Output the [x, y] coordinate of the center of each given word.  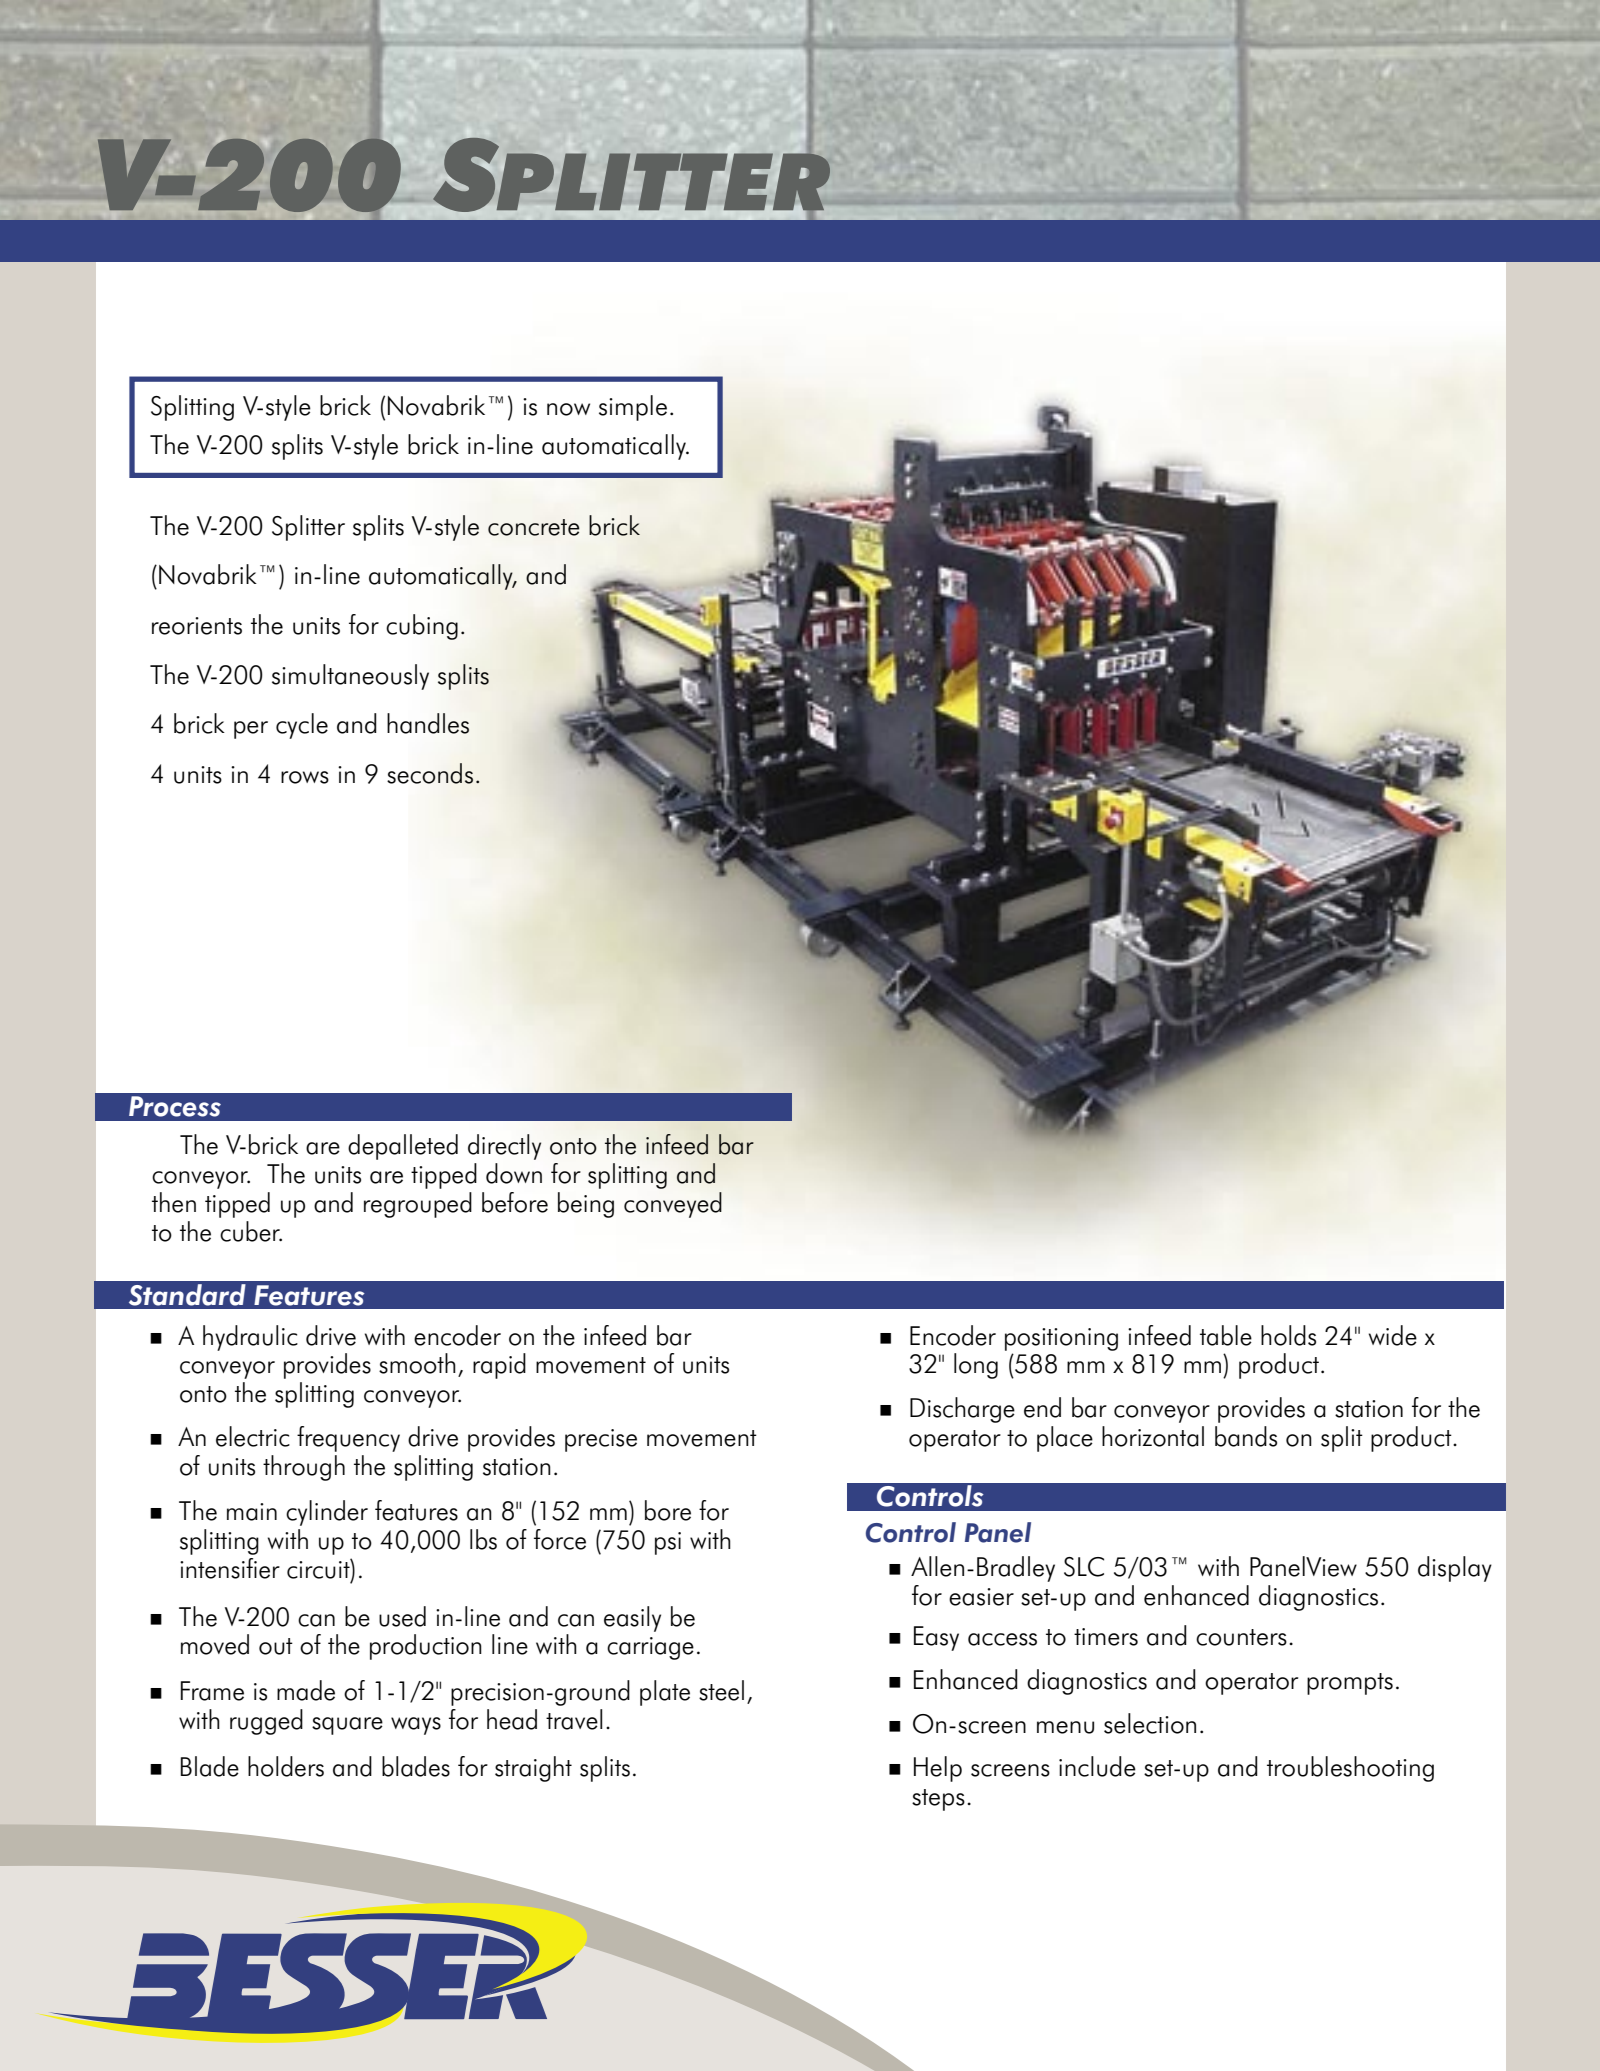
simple [633, 408]
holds [1288, 1335]
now [568, 409]
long [976, 1366]
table [1226, 1335]
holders [286, 1766]
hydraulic [250, 1338]
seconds [430, 773]
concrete [534, 527]
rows [305, 777]
